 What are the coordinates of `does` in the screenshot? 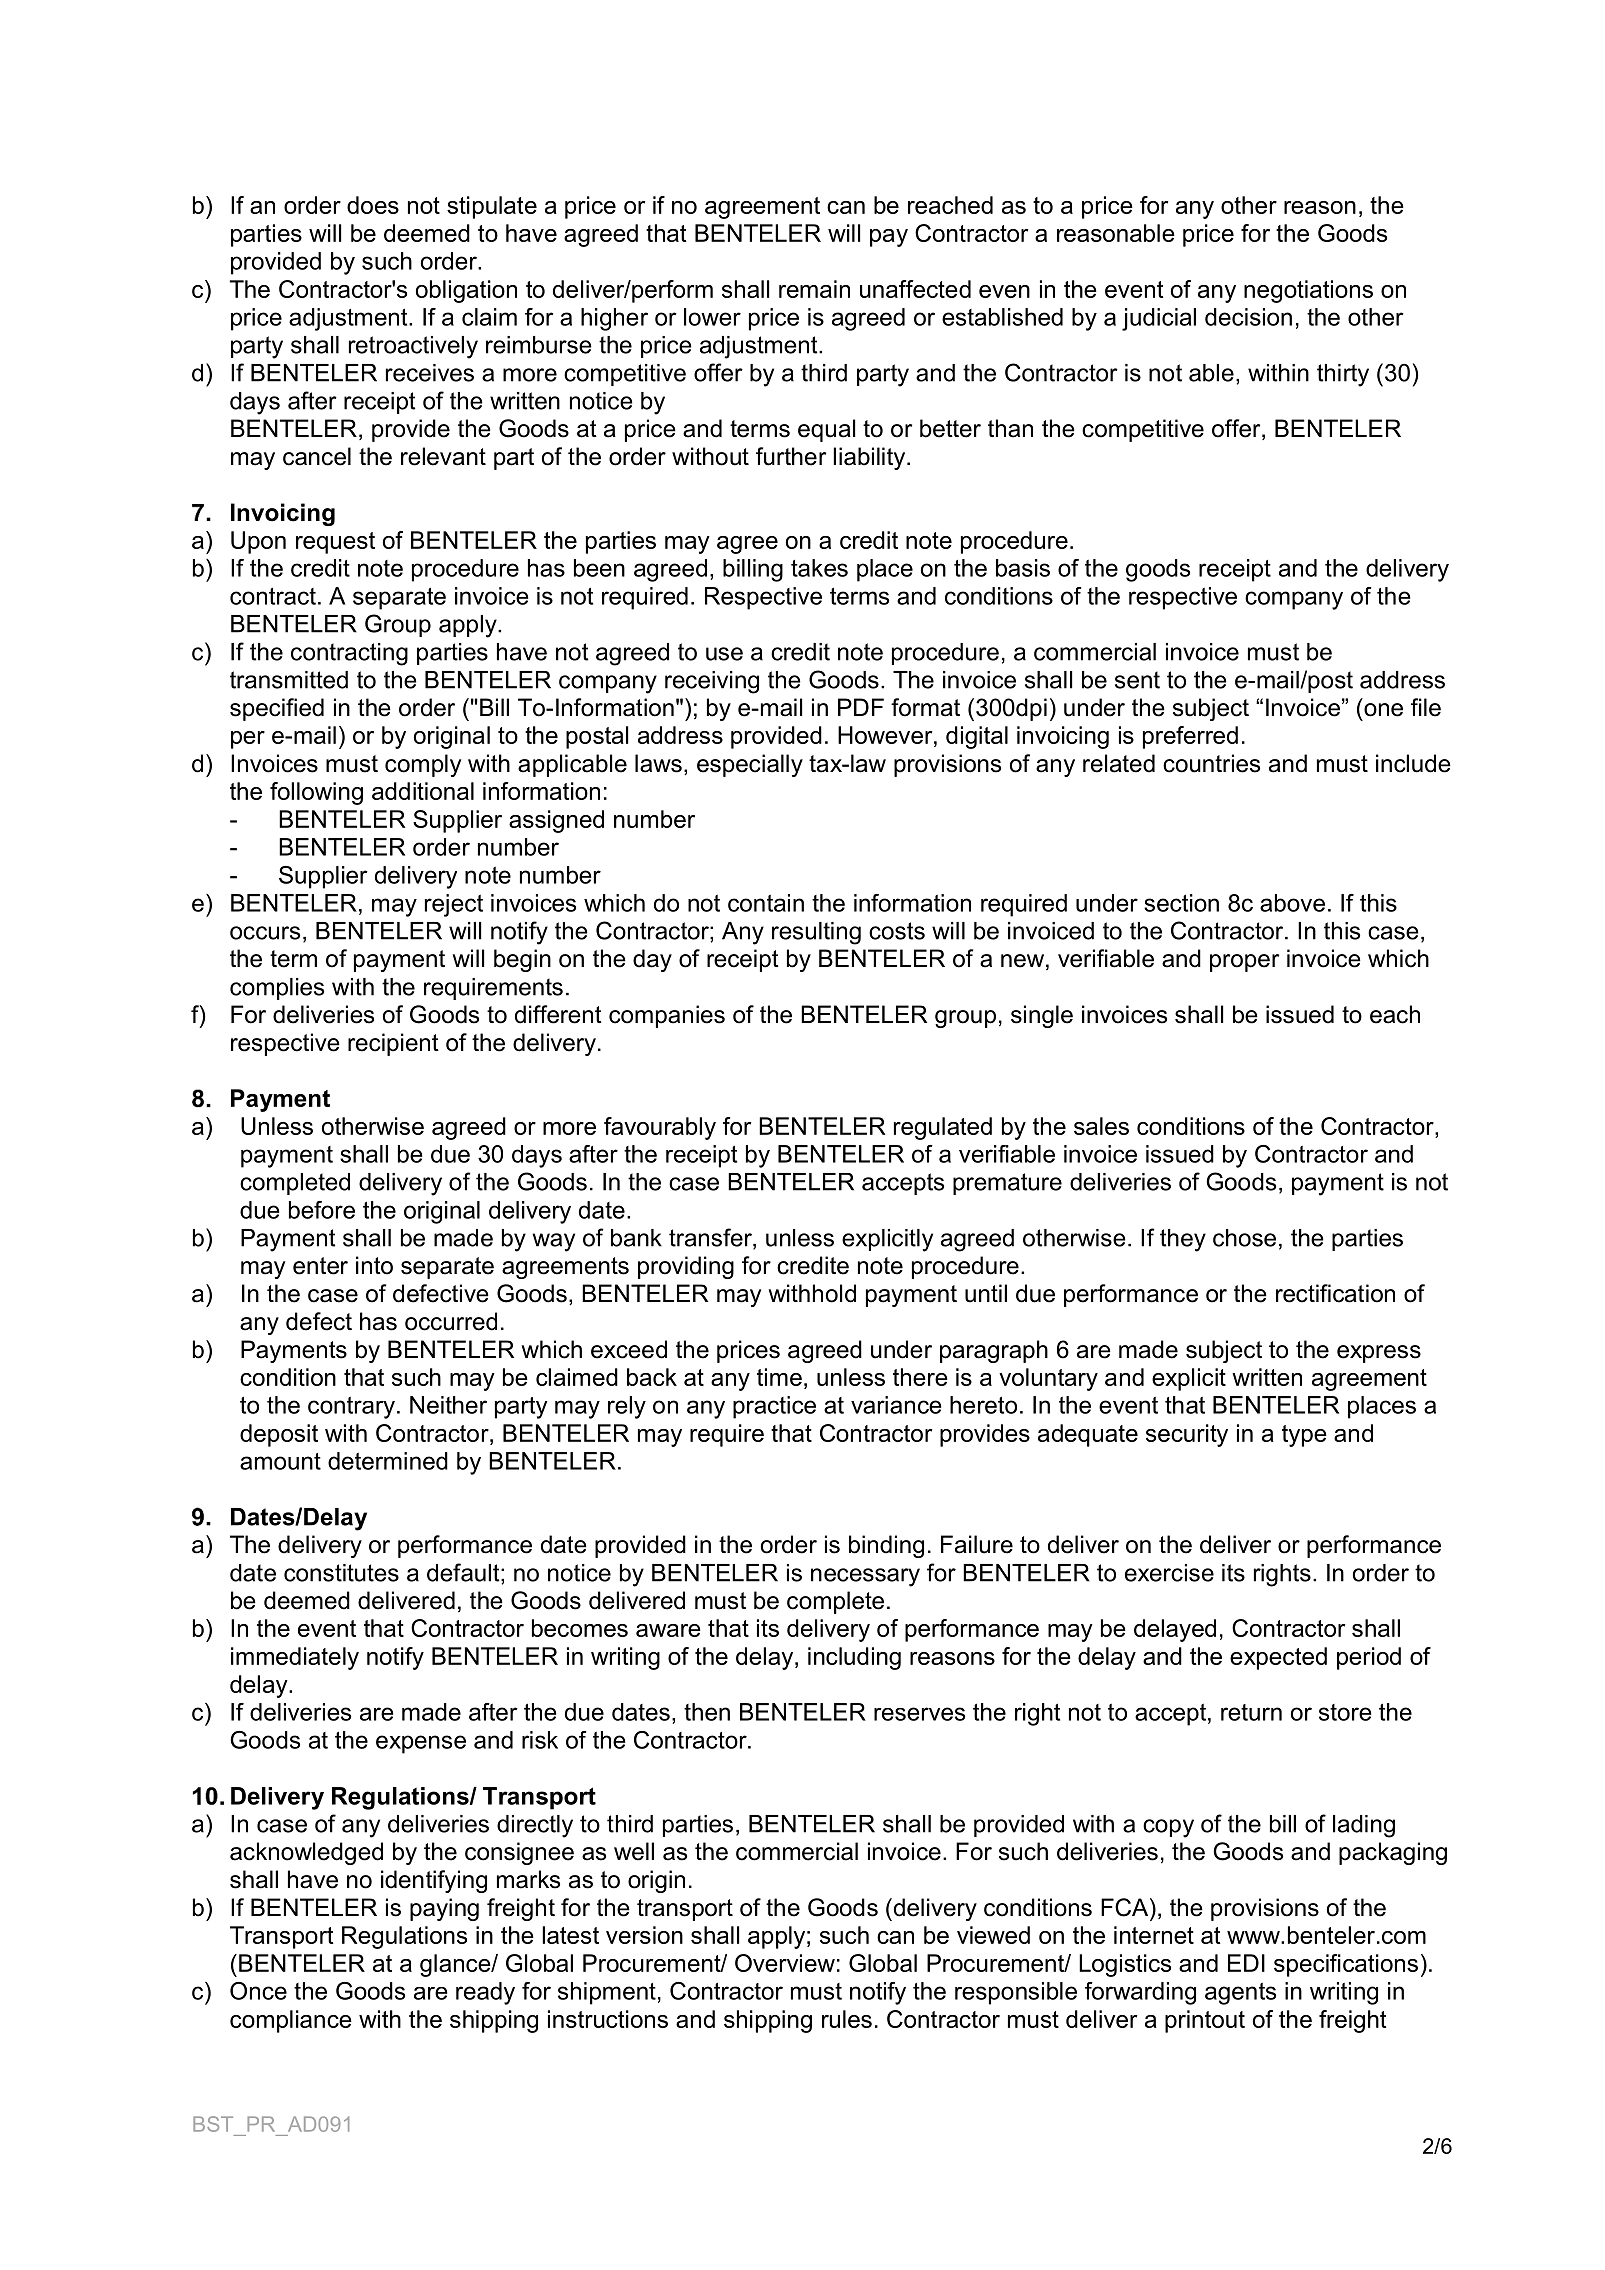 It's located at (373, 205).
